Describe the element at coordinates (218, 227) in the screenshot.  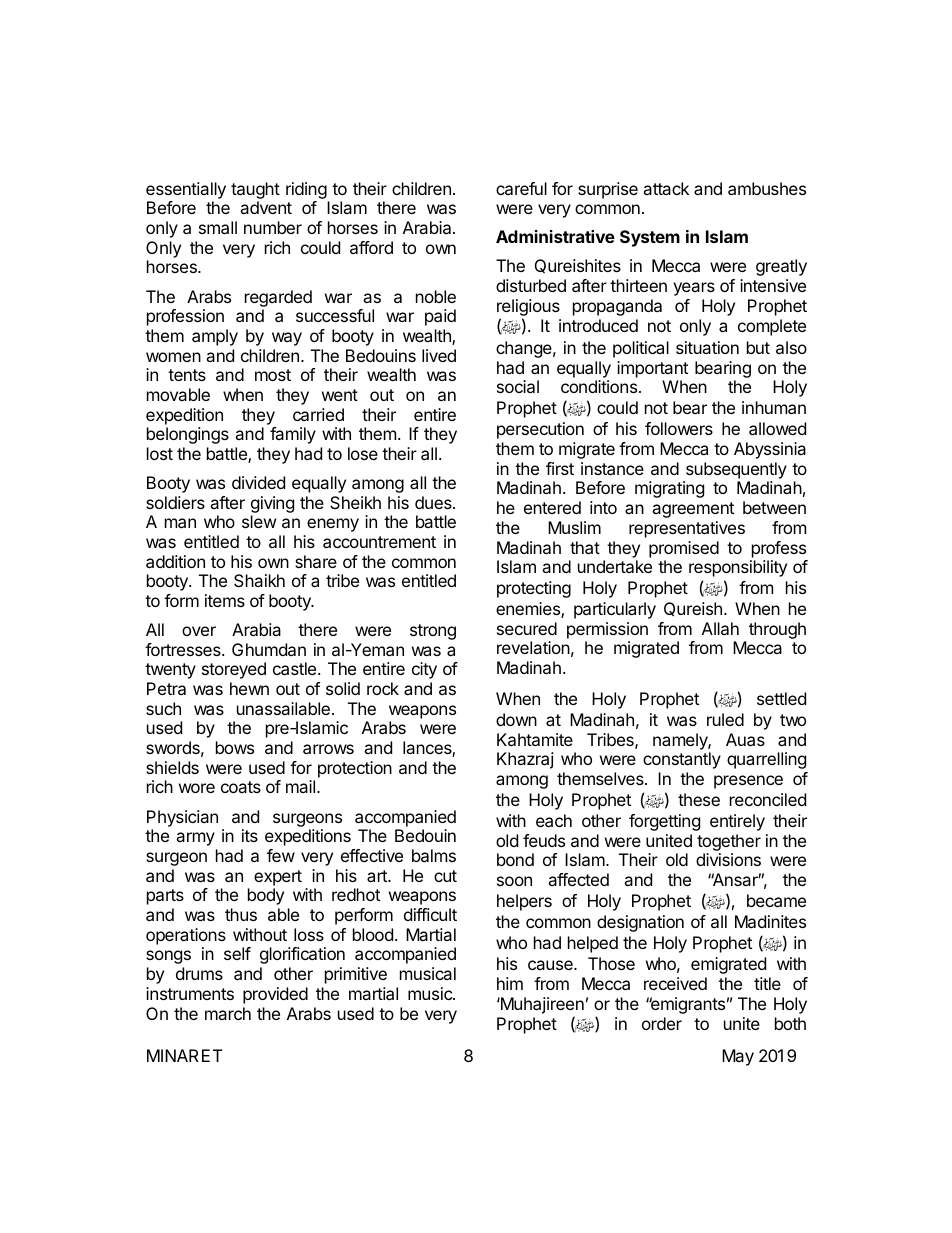
I see `small` at that location.
